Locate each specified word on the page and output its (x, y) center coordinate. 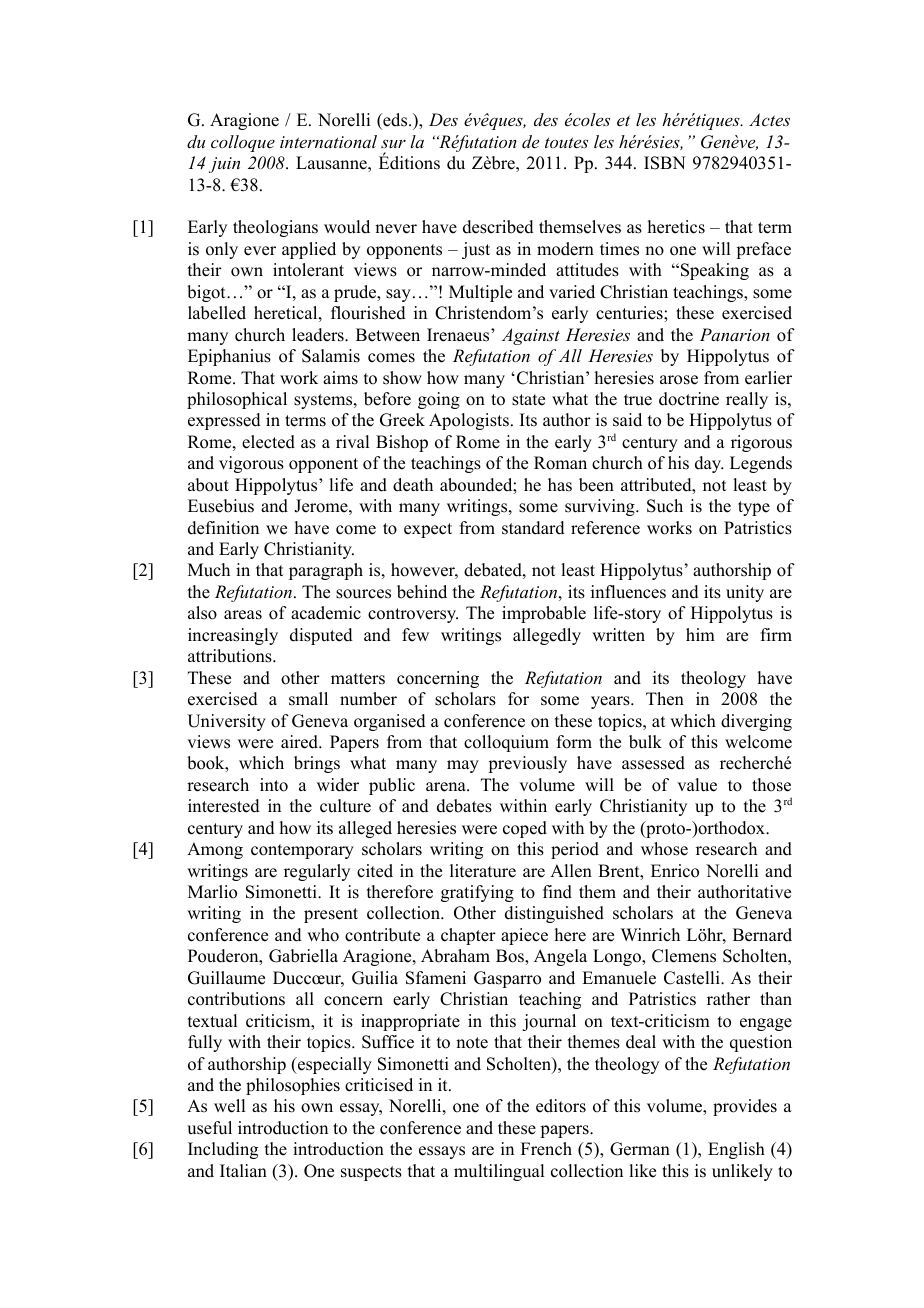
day (709, 464)
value (697, 785)
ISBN (665, 163)
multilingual (499, 1172)
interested (224, 806)
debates (464, 806)
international (328, 141)
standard (533, 528)
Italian (243, 1170)
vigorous (251, 464)
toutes (566, 142)
